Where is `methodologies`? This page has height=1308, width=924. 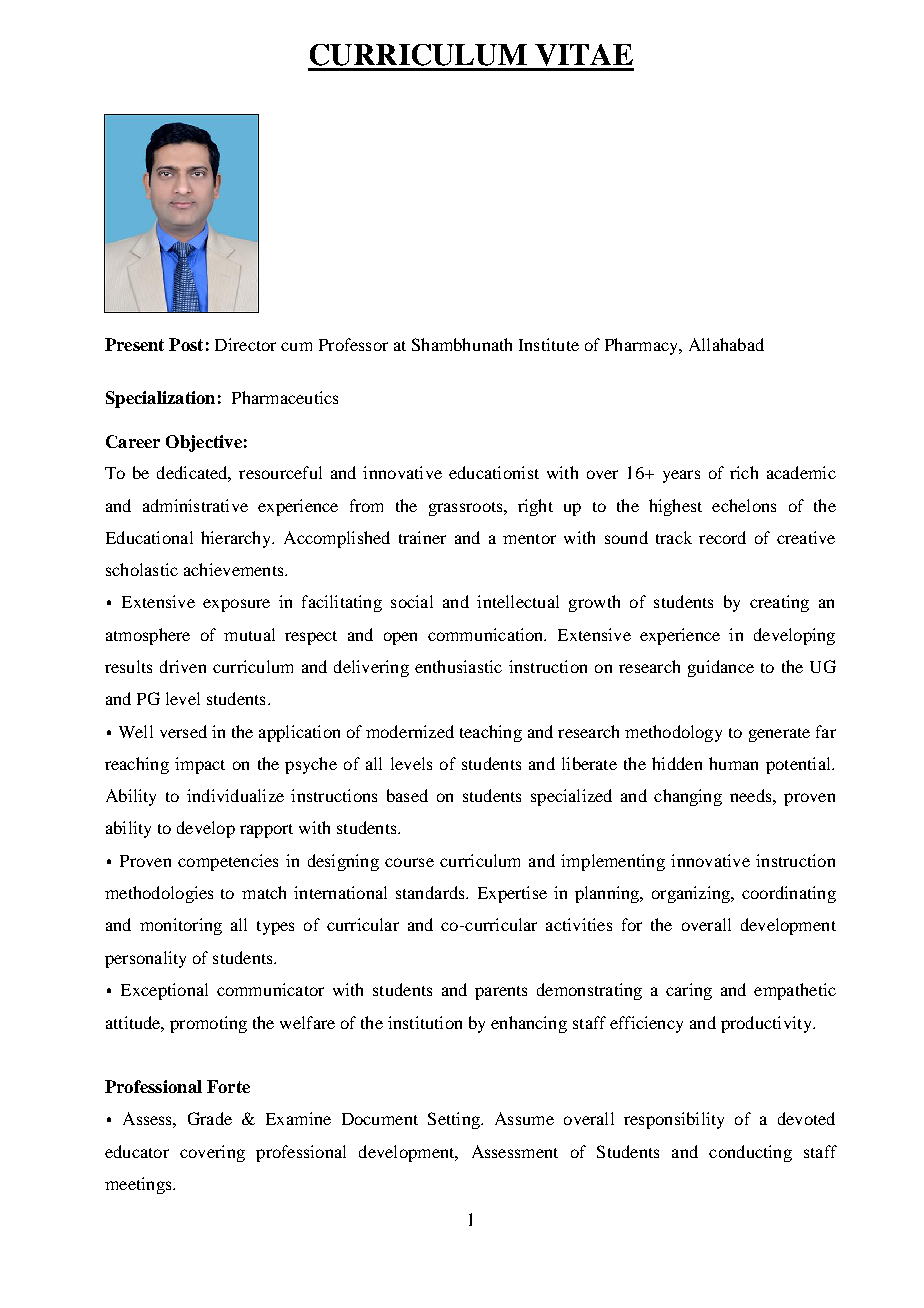 methodologies is located at coordinates (159, 894).
